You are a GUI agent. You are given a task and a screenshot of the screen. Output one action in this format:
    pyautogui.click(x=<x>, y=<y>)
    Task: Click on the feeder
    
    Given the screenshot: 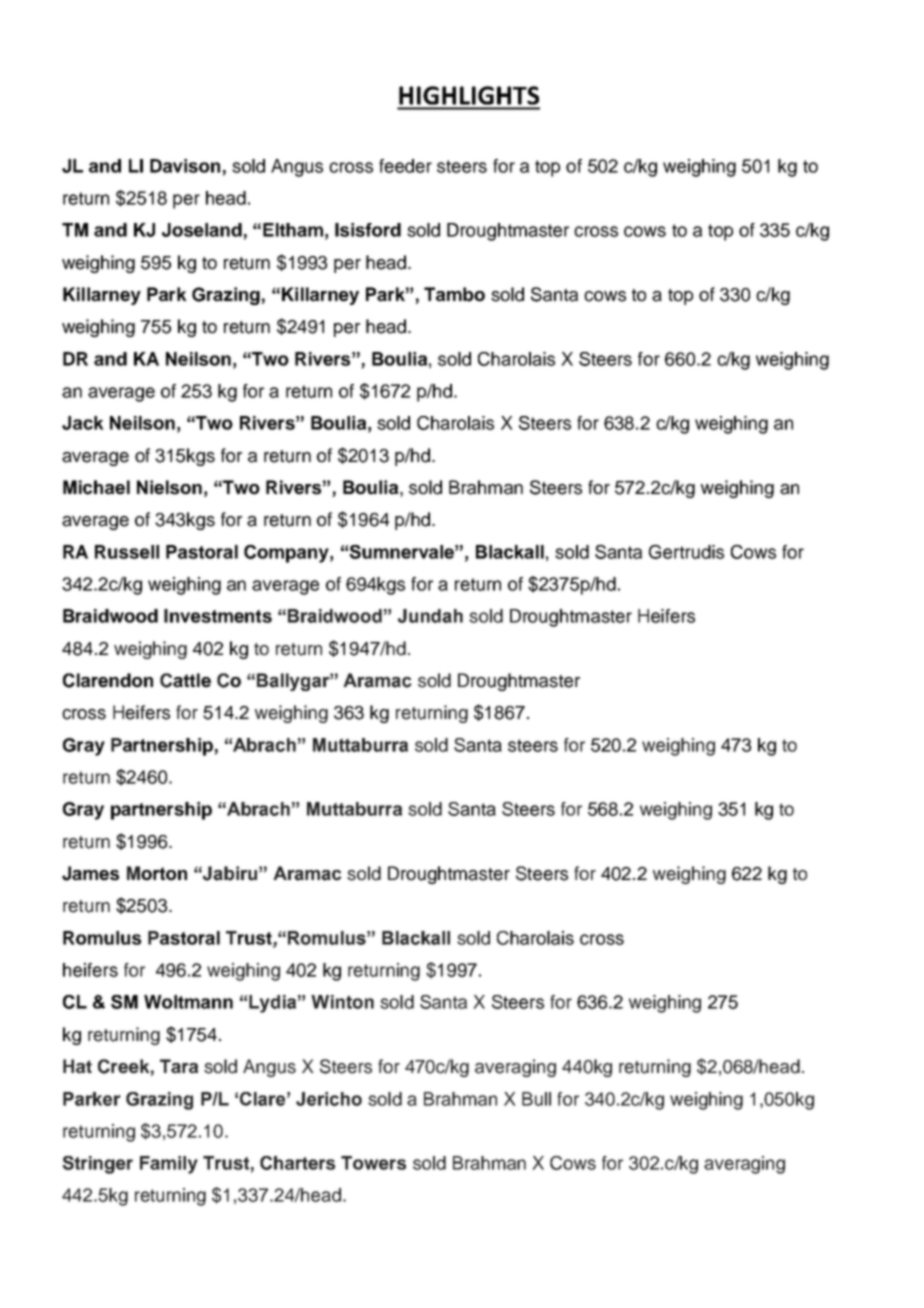 What is the action you would take?
    pyautogui.click(x=405, y=166)
